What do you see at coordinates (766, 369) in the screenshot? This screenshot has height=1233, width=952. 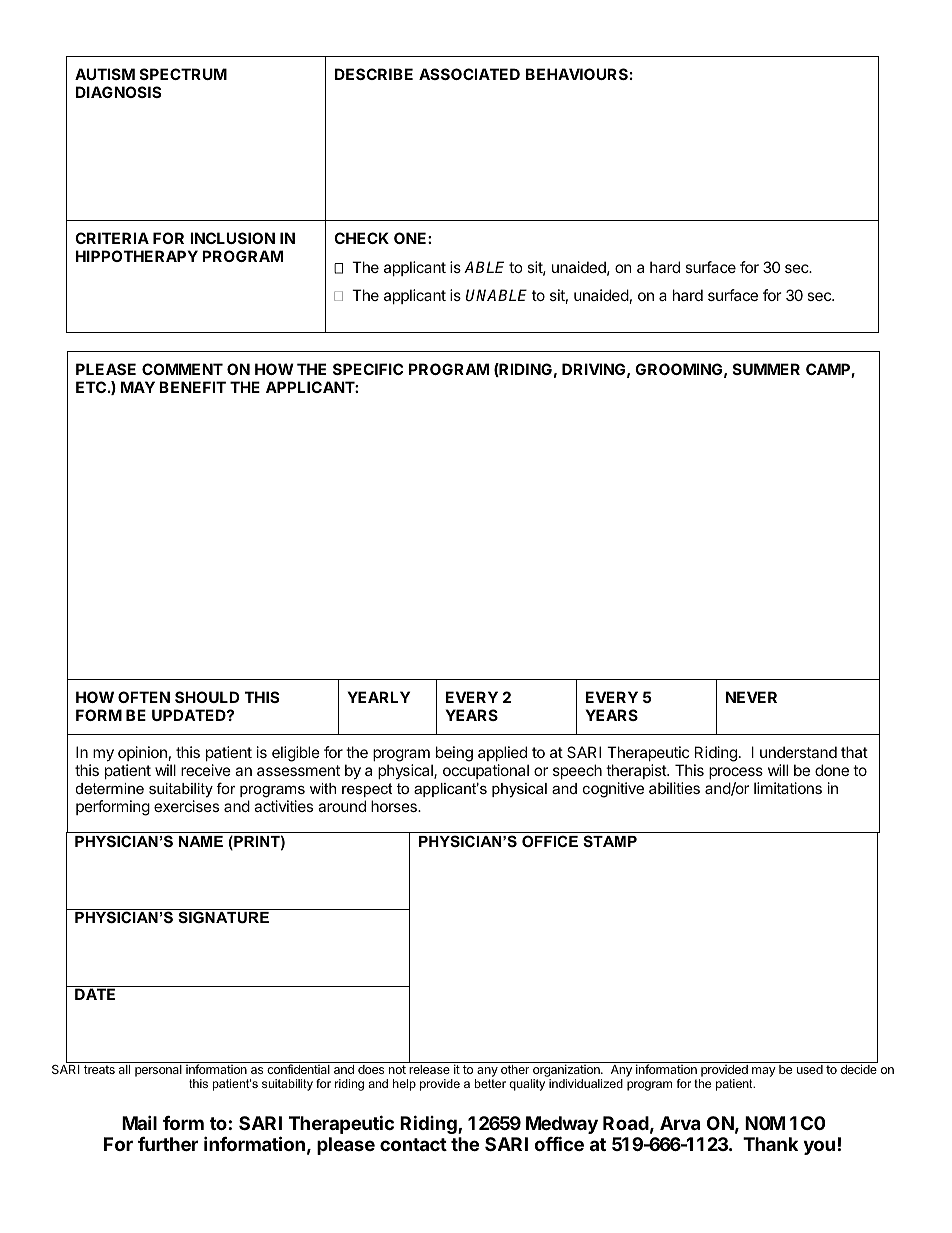 I see `SUMMER` at bounding box center [766, 369].
